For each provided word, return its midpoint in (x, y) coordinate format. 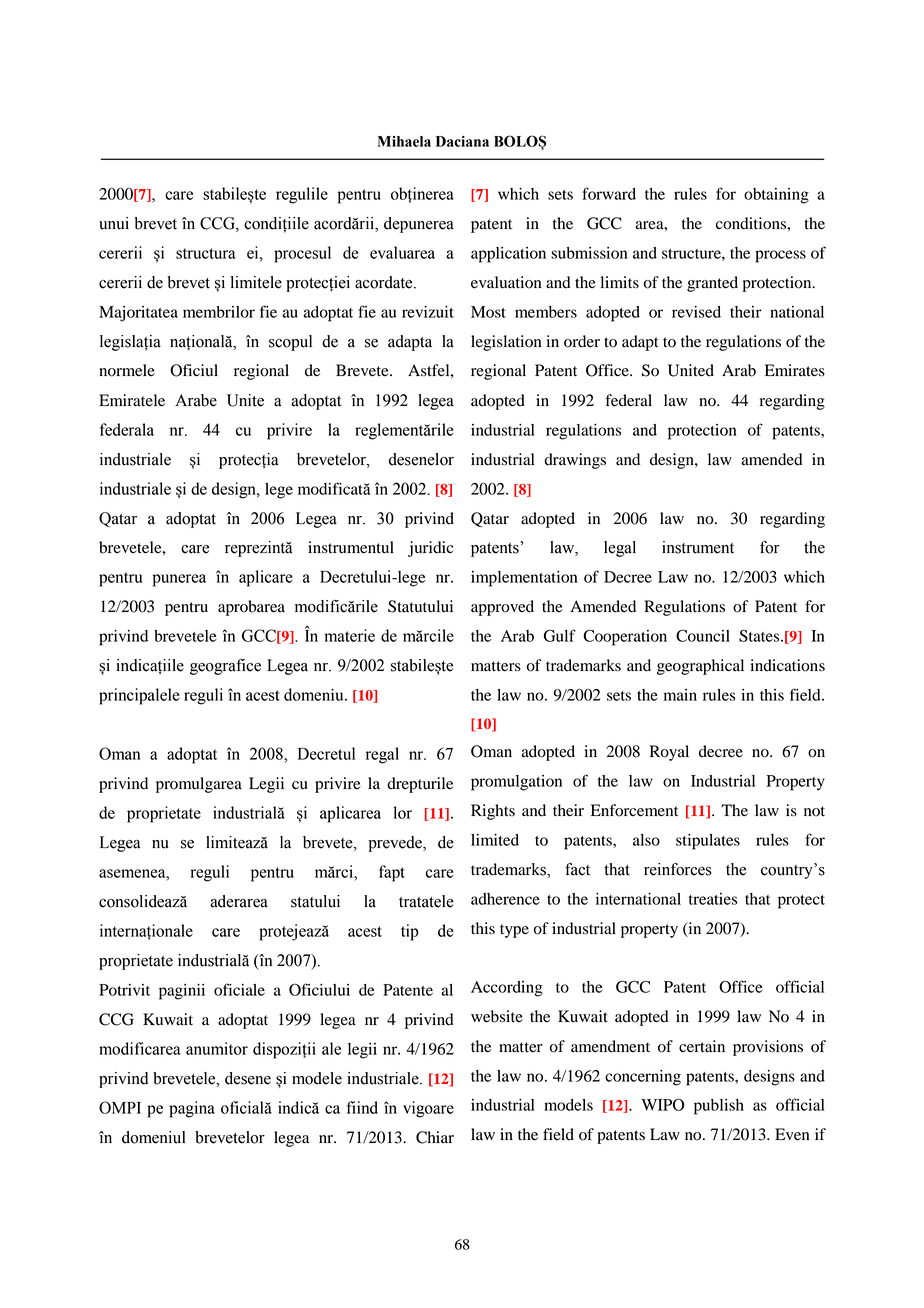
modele (317, 1078)
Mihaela (404, 141)
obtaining (776, 196)
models (568, 1105)
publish (719, 1107)
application (508, 255)
